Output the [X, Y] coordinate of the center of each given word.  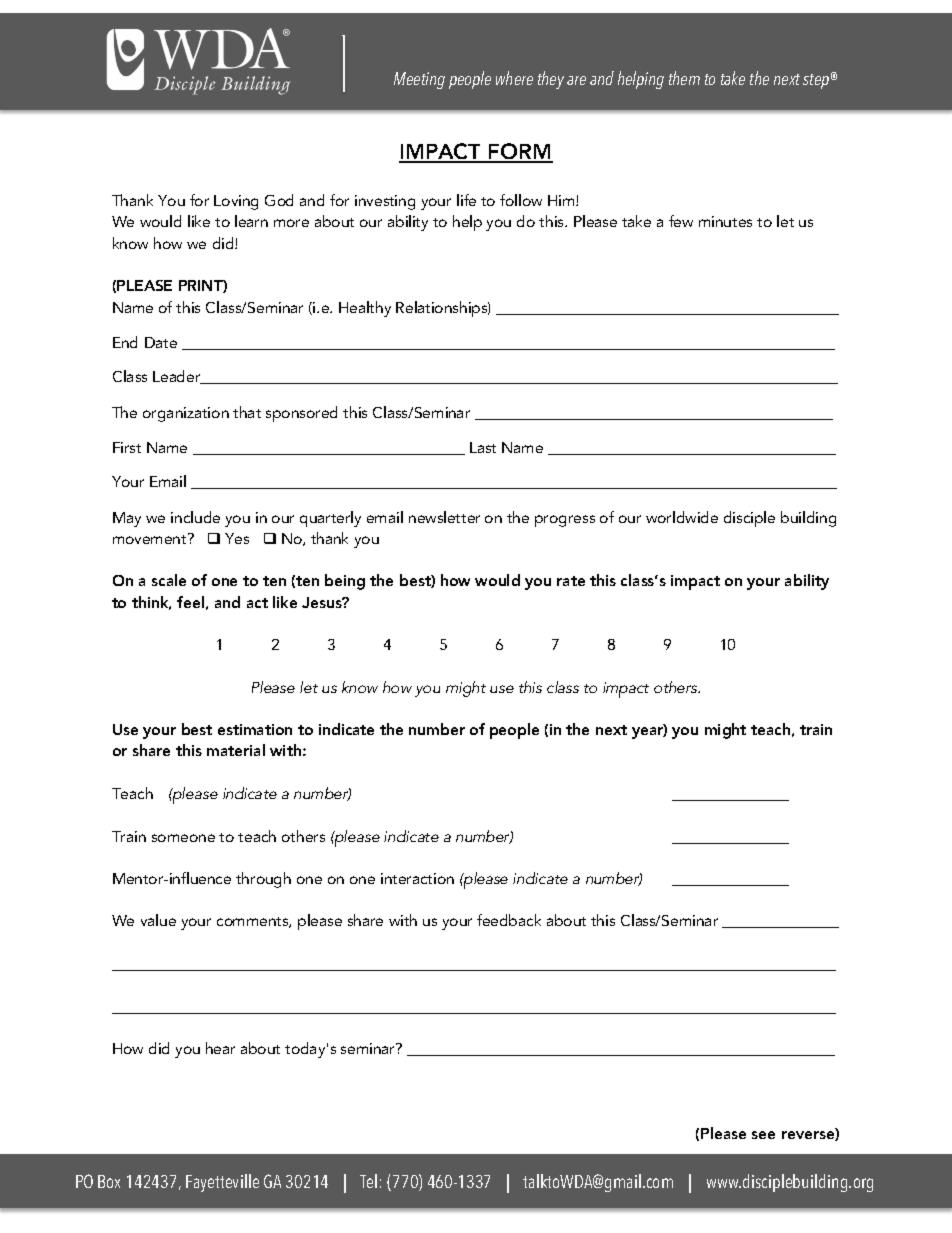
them [684, 78]
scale [169, 580]
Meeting [419, 80]
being [345, 582]
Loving [236, 202]
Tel [368, 1181]
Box [109, 1181]
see [763, 1135]
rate [571, 581]
